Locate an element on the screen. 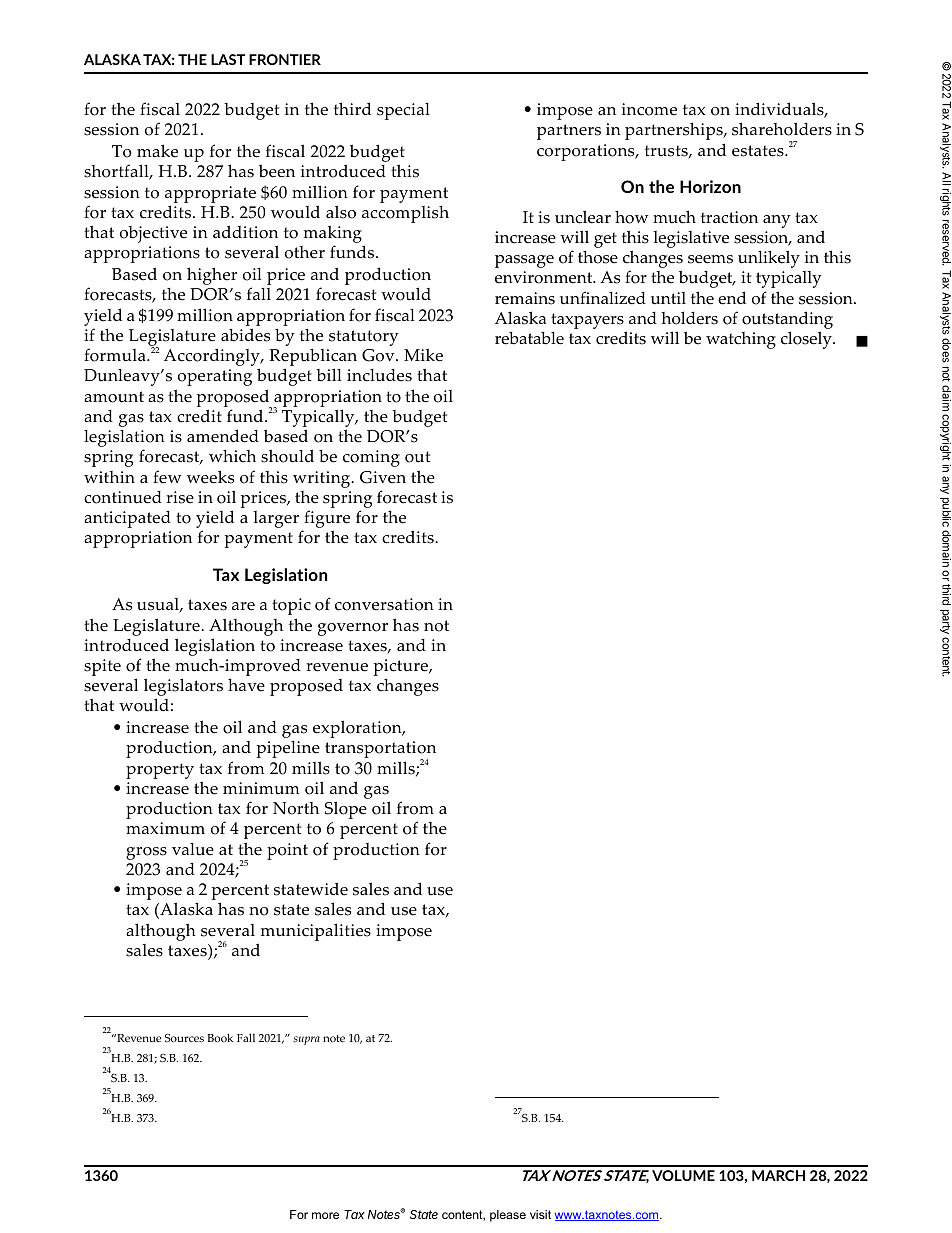 The height and width of the screenshot is (1233, 952). more is located at coordinates (325, 1215).
